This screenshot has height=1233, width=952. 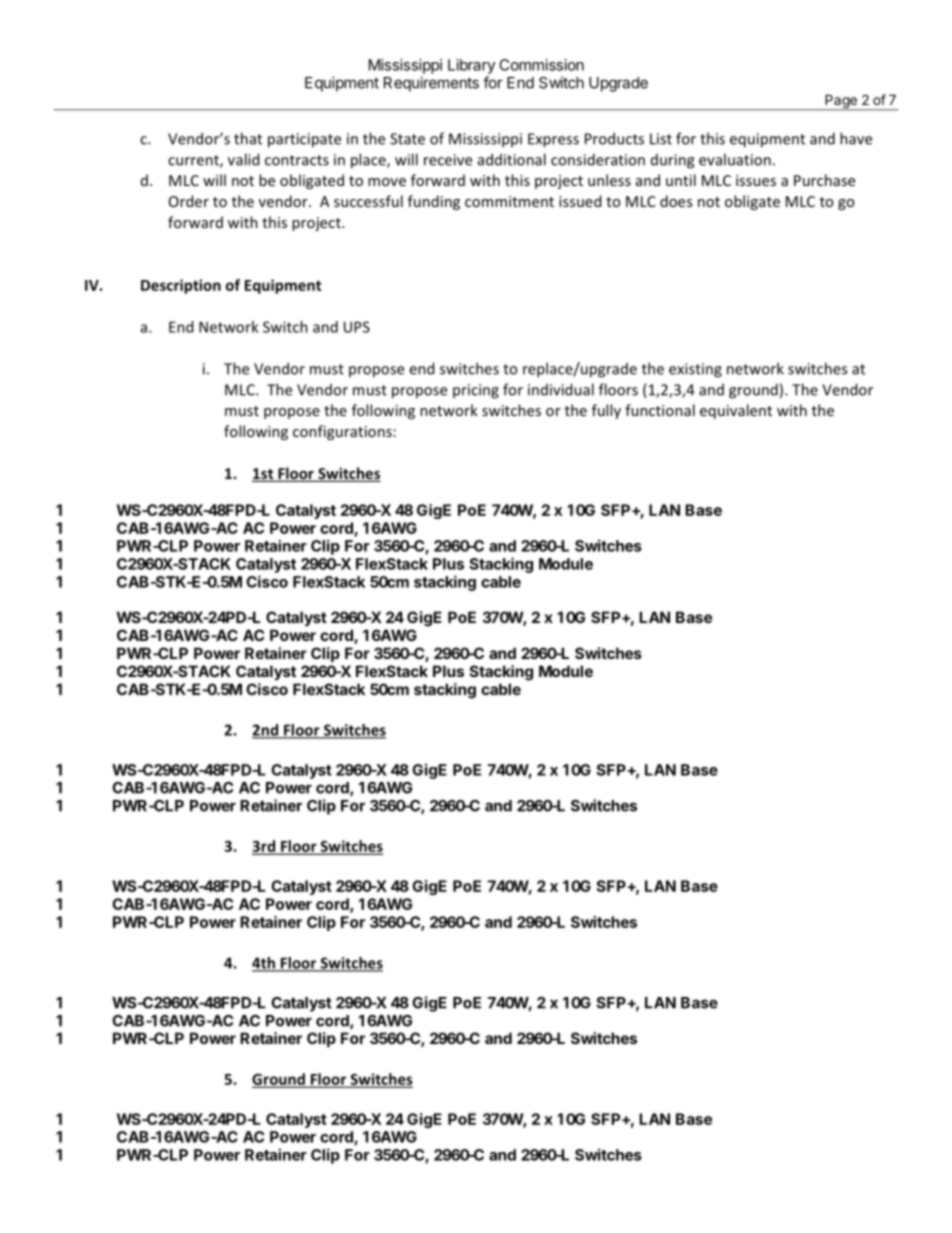 I want to click on equivalent, so click(x=736, y=411).
